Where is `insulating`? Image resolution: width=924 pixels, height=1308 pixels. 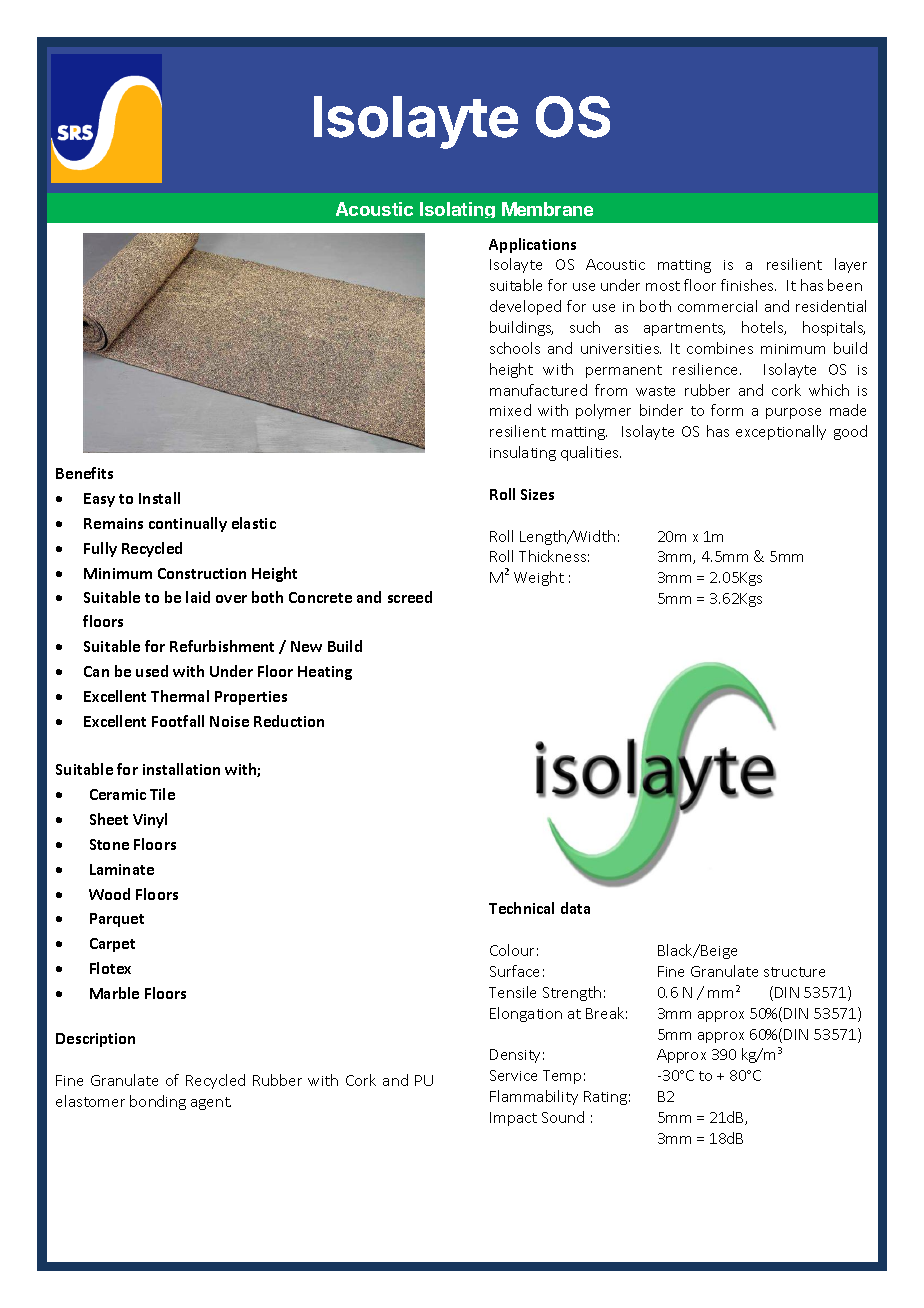 insulating is located at coordinates (523, 453).
